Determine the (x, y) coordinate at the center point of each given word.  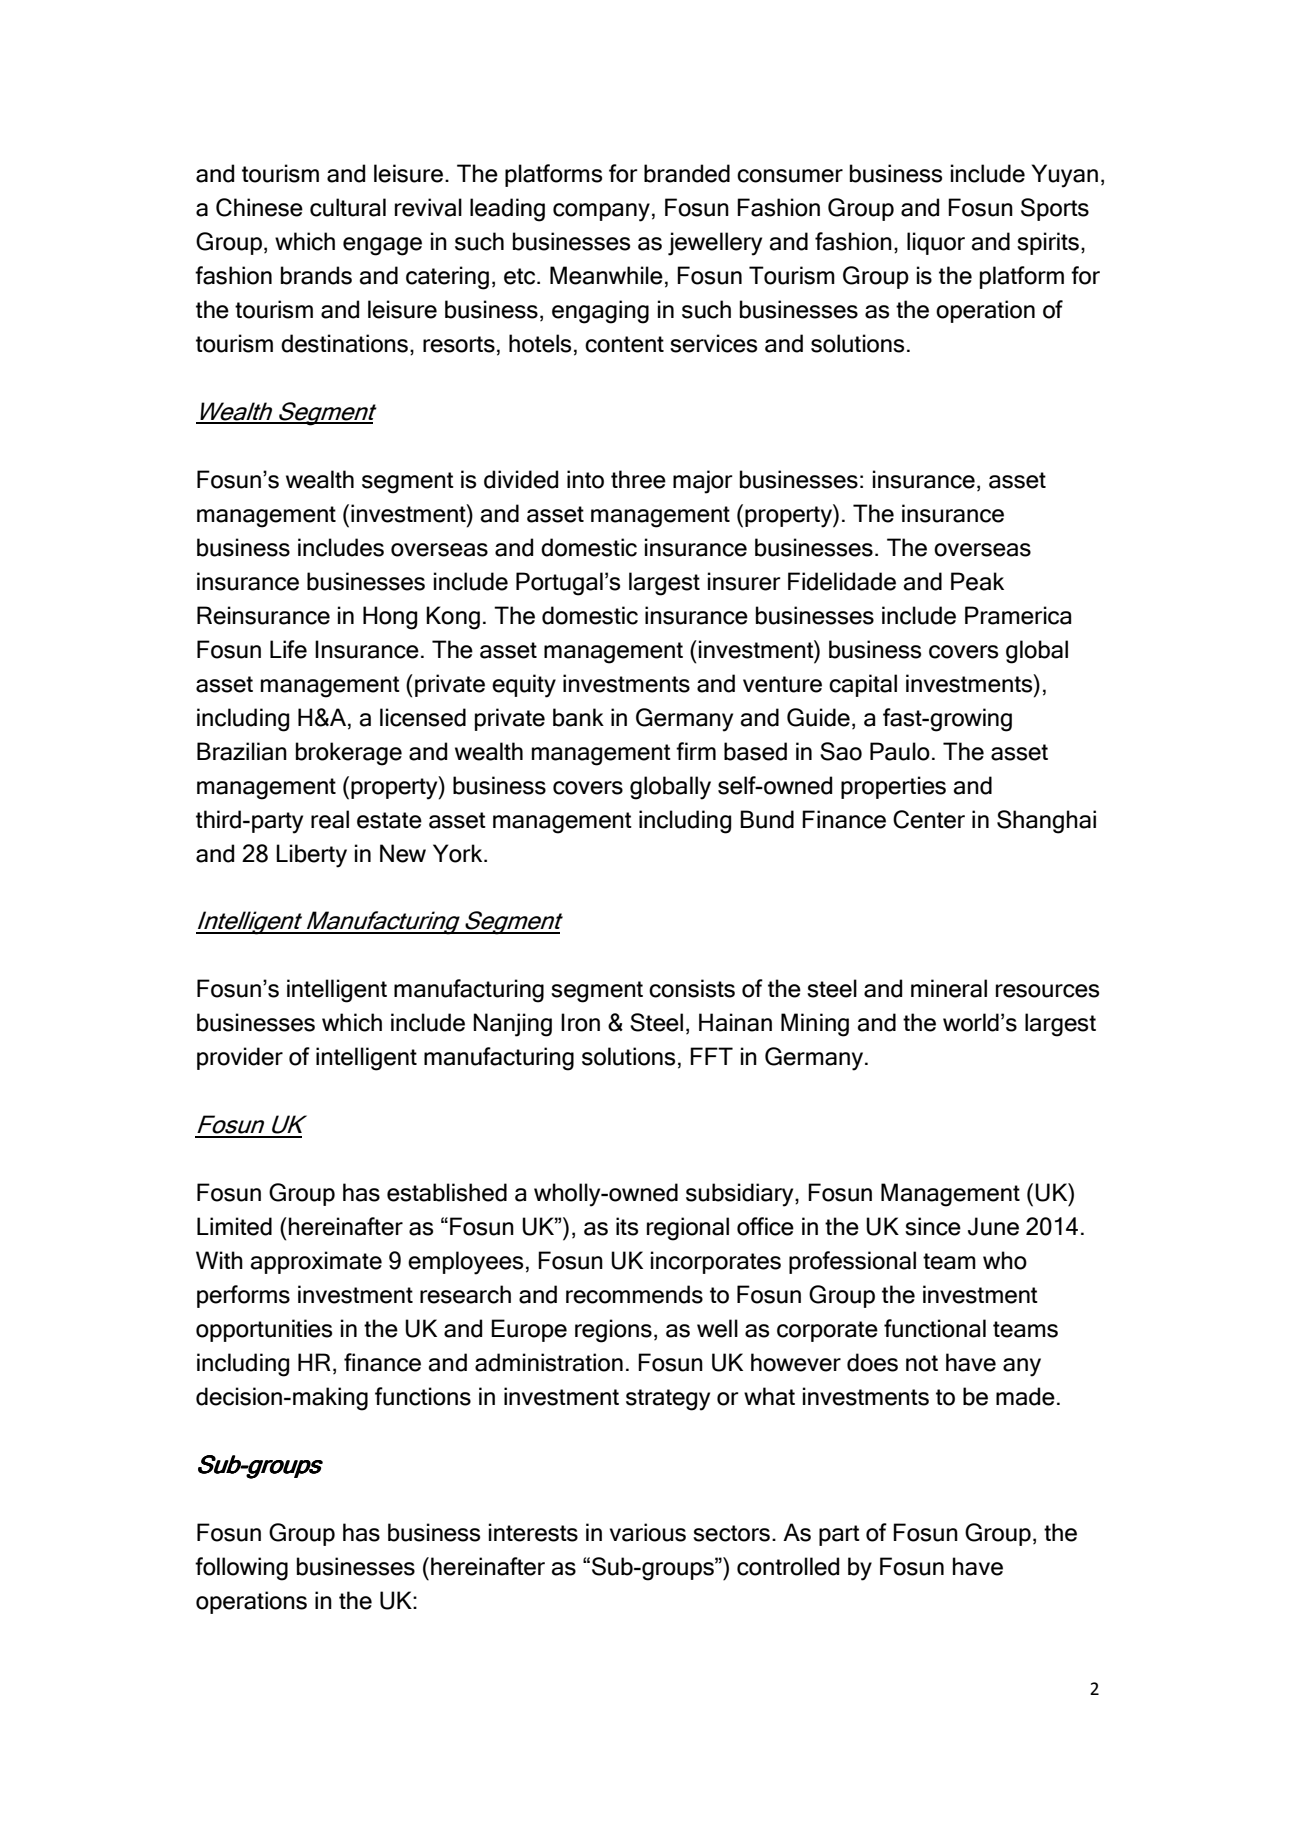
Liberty (311, 856)
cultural (348, 207)
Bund (767, 819)
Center (929, 819)
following (241, 1569)
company (601, 212)
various (648, 1532)
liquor (936, 243)
